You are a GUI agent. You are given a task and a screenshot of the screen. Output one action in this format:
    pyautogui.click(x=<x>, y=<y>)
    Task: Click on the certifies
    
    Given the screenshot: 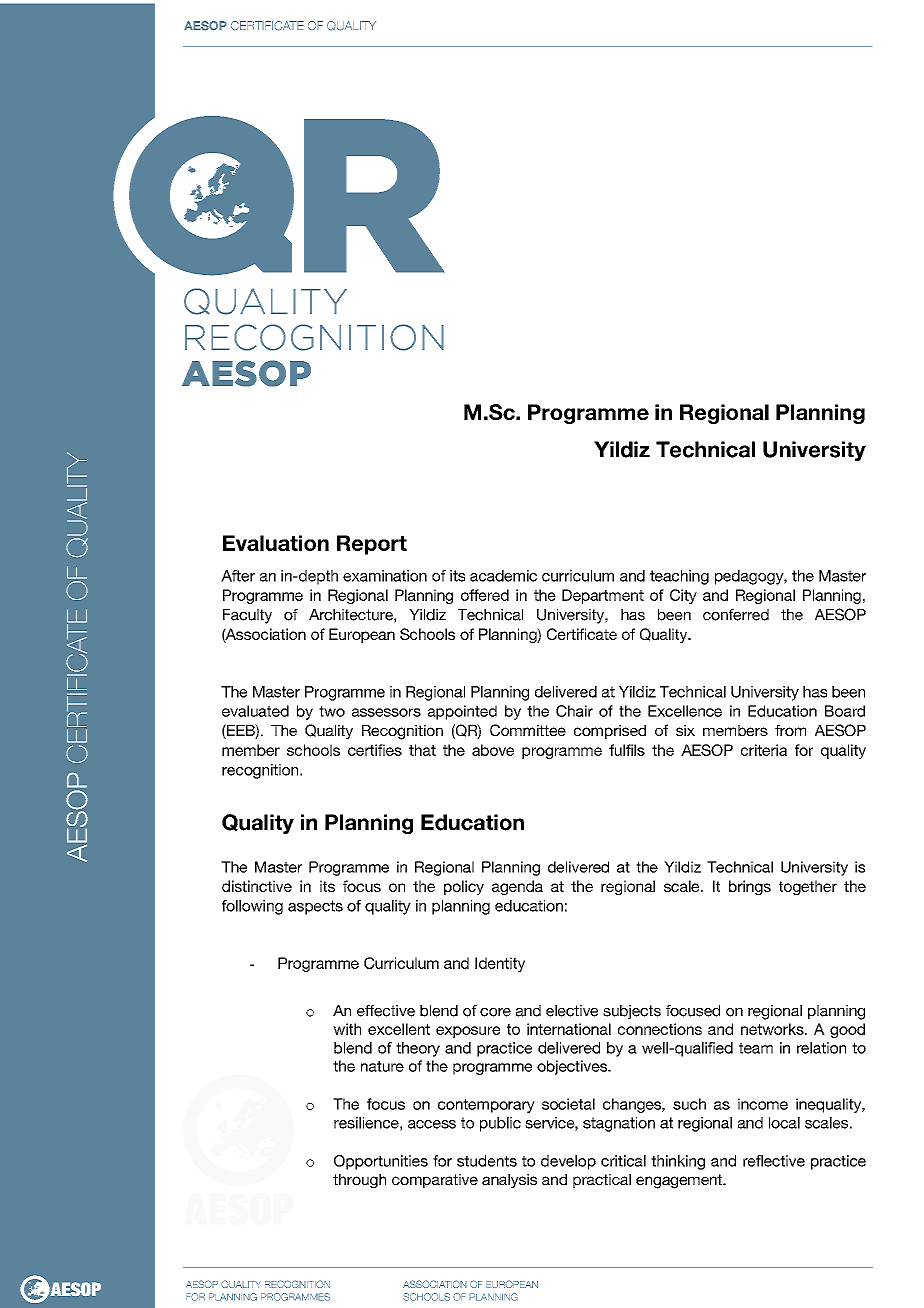 What is the action you would take?
    pyautogui.click(x=375, y=750)
